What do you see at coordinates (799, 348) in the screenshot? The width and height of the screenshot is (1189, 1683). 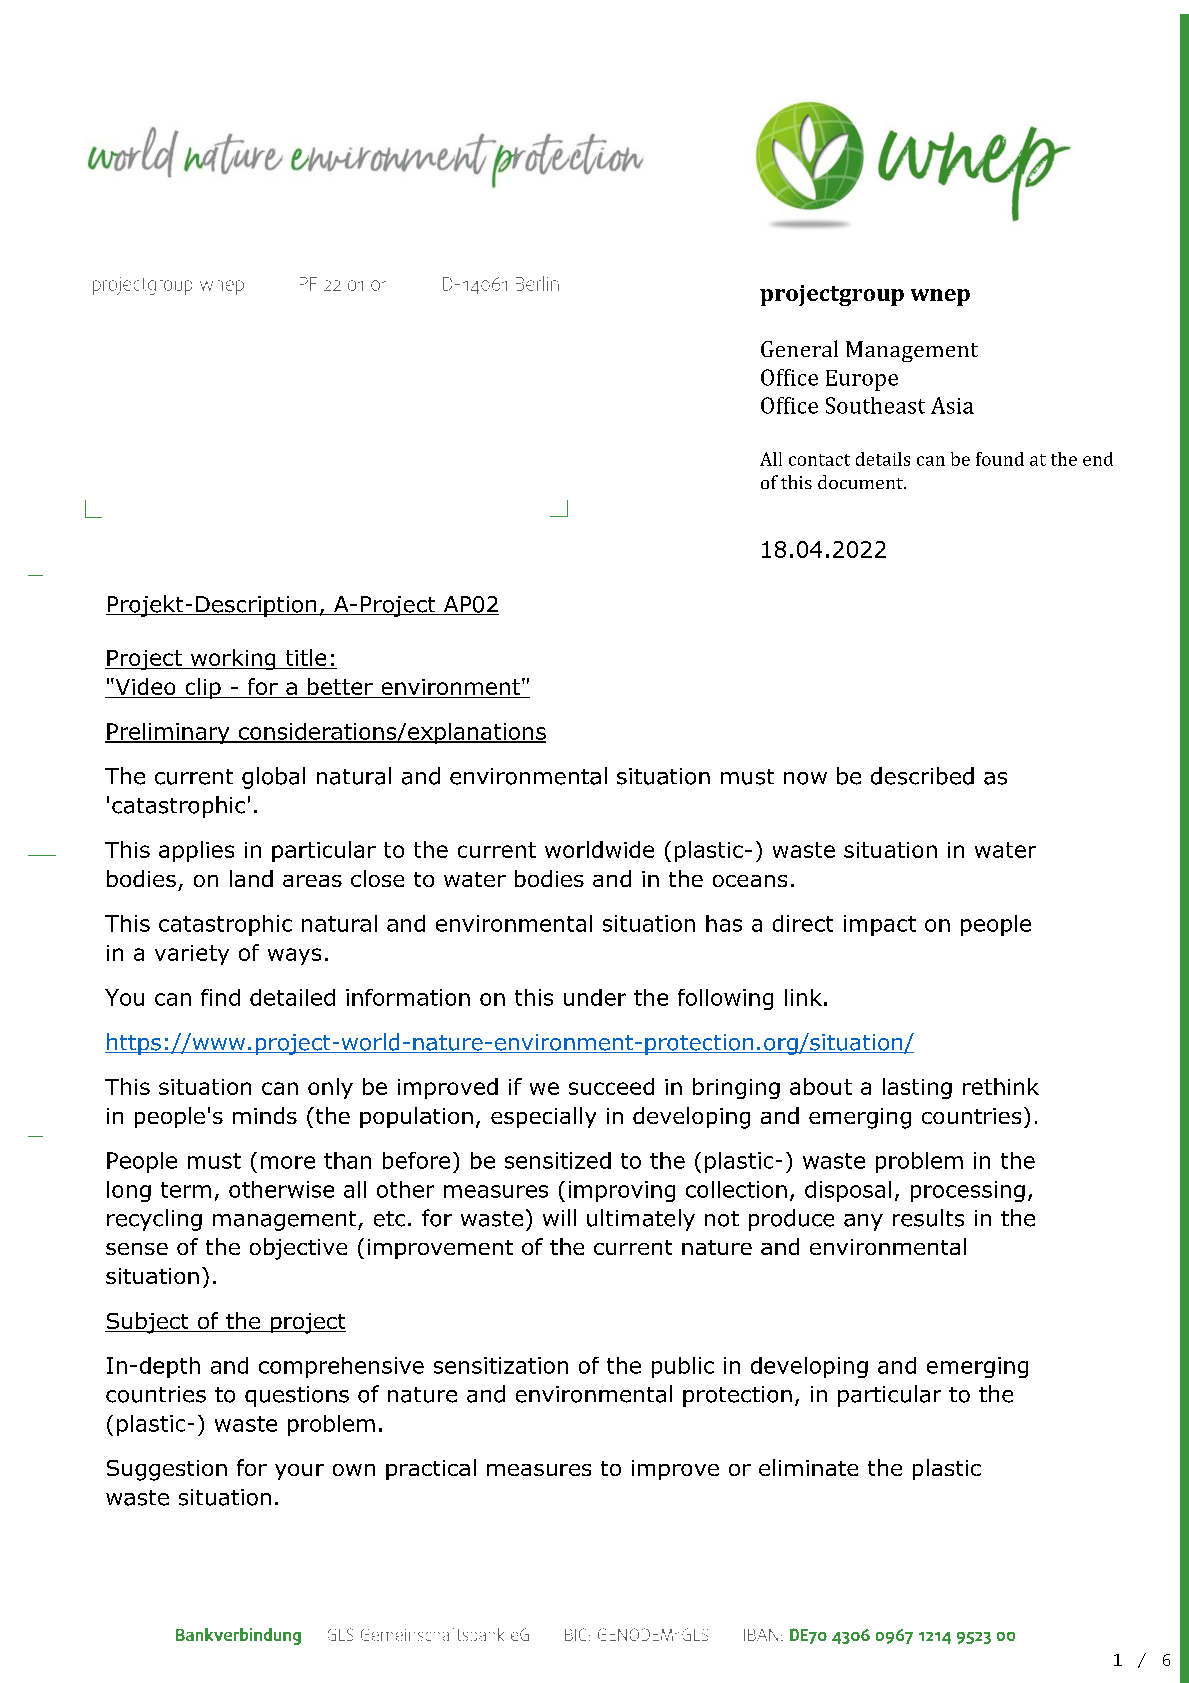 I see `General` at bounding box center [799, 348].
